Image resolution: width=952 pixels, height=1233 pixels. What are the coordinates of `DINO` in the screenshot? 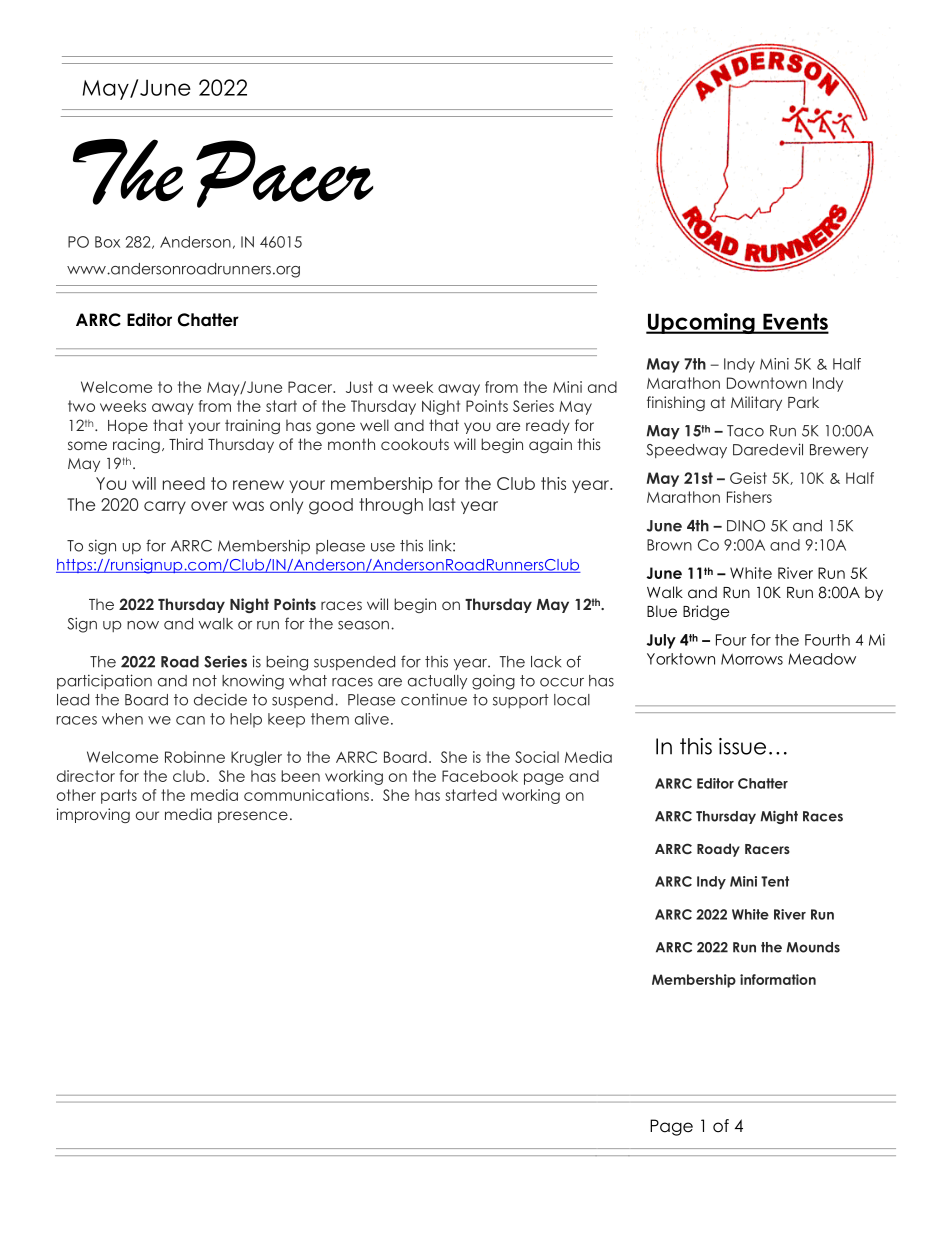 It's located at (746, 526).
